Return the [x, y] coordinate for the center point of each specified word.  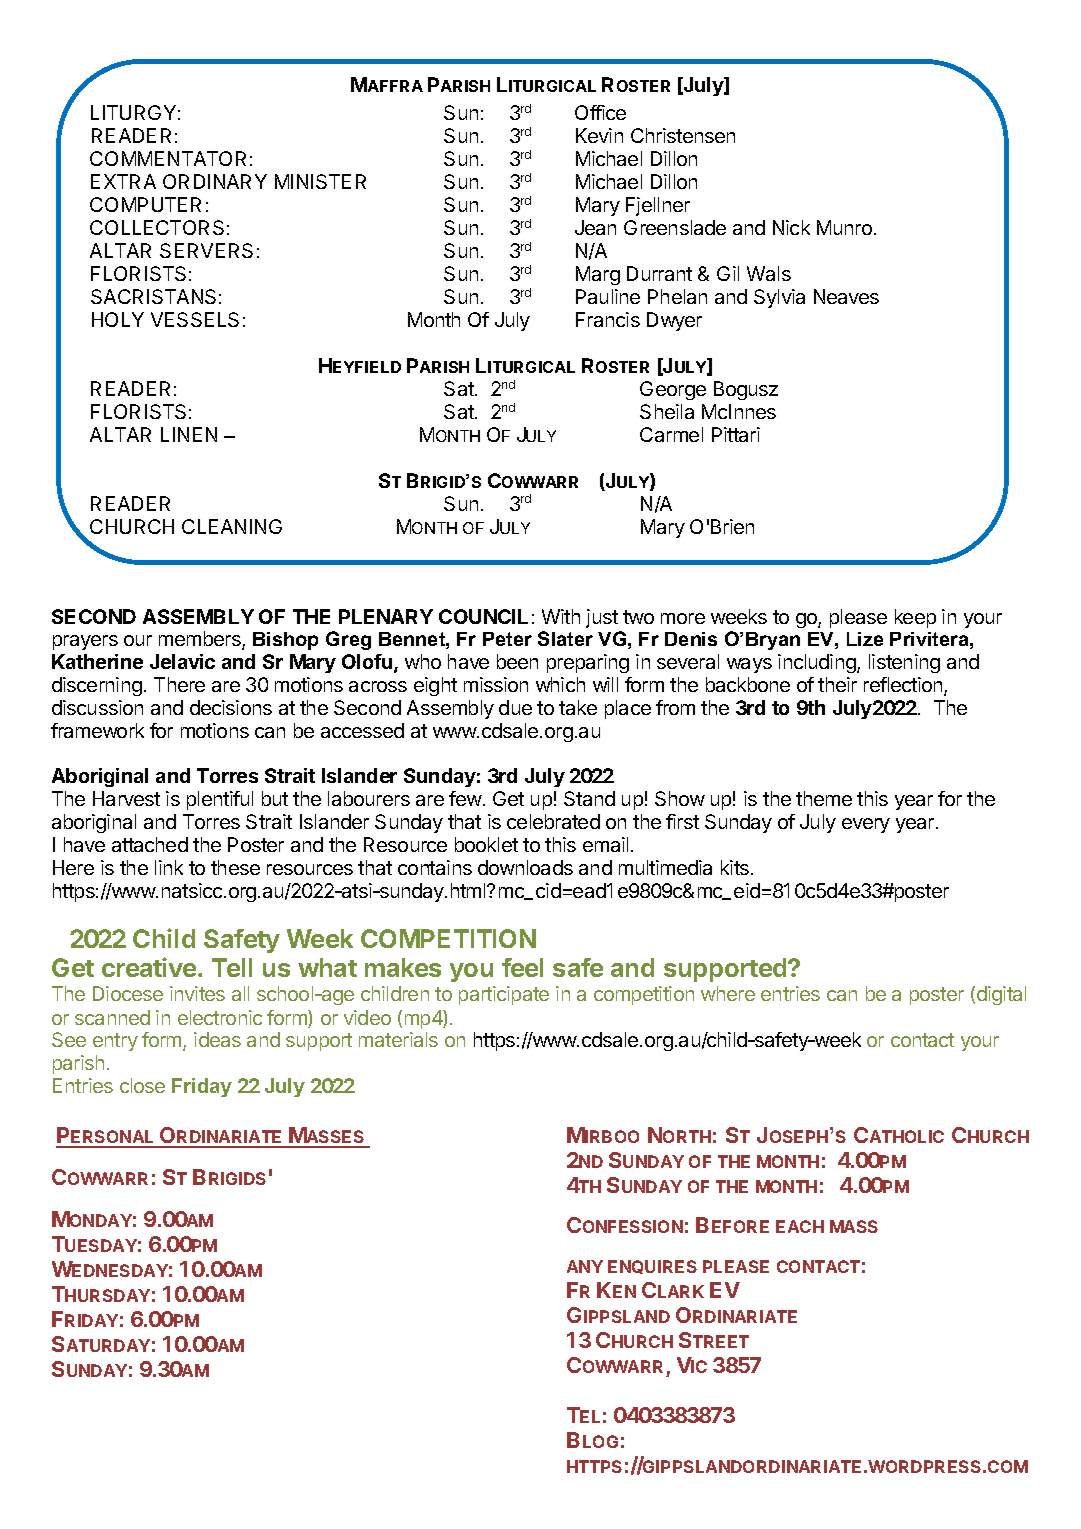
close [142, 1085]
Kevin [599, 135]
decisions [231, 707]
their [837, 684]
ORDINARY [215, 181]
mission [496, 684]
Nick [791, 227]
